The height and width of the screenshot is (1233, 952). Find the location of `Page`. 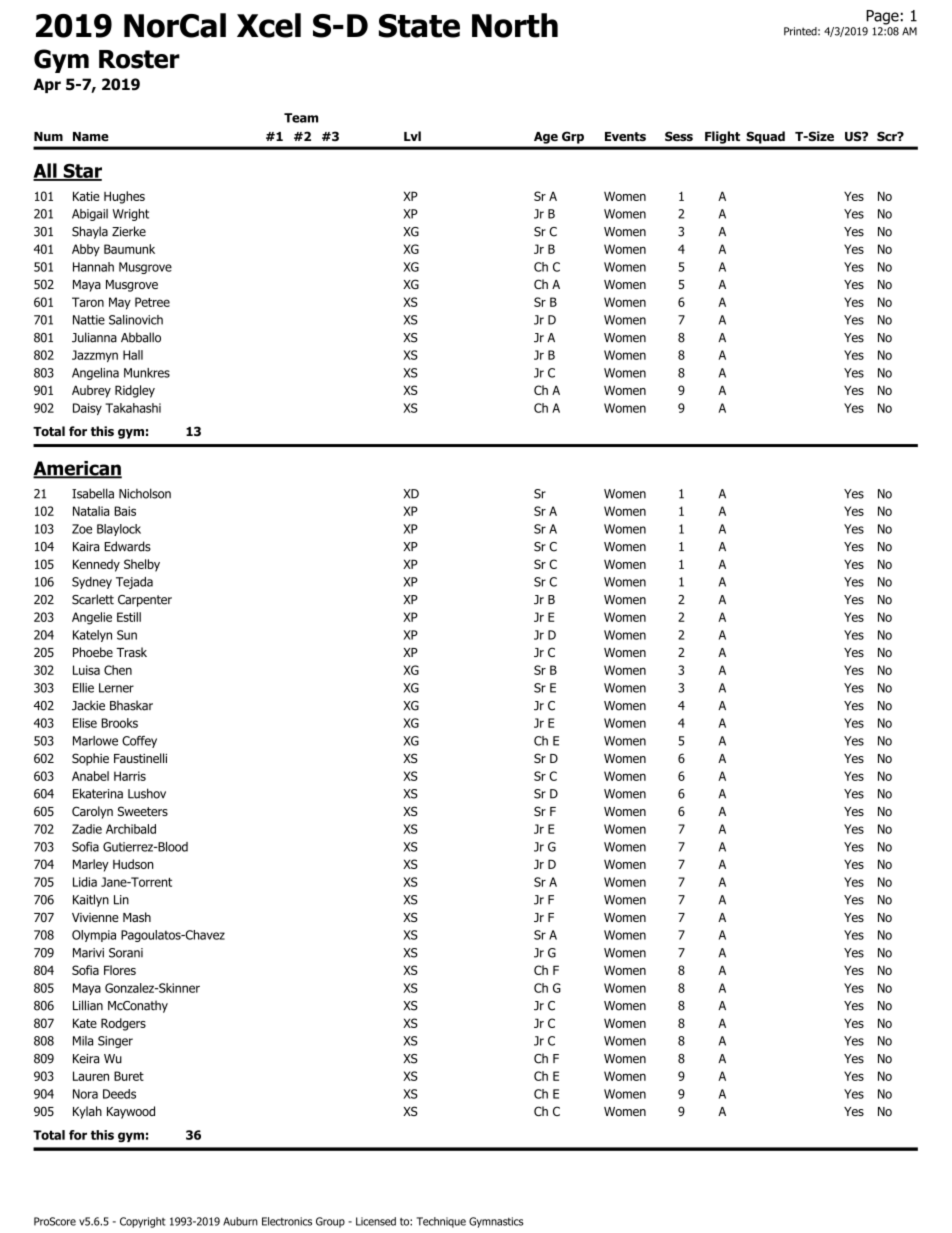

Page is located at coordinates (882, 17).
